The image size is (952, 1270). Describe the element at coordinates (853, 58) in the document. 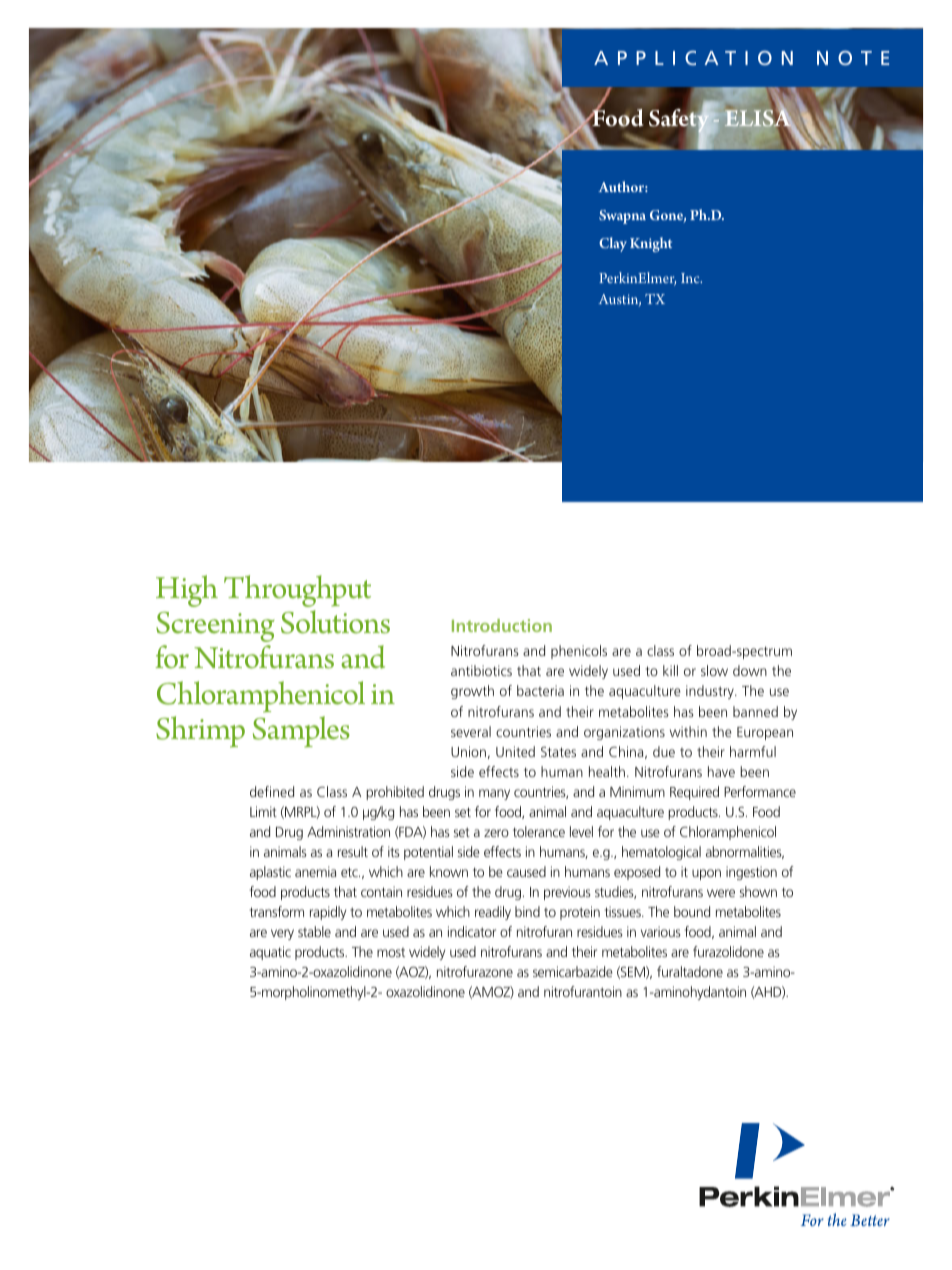

I see `NOTE` at that location.
